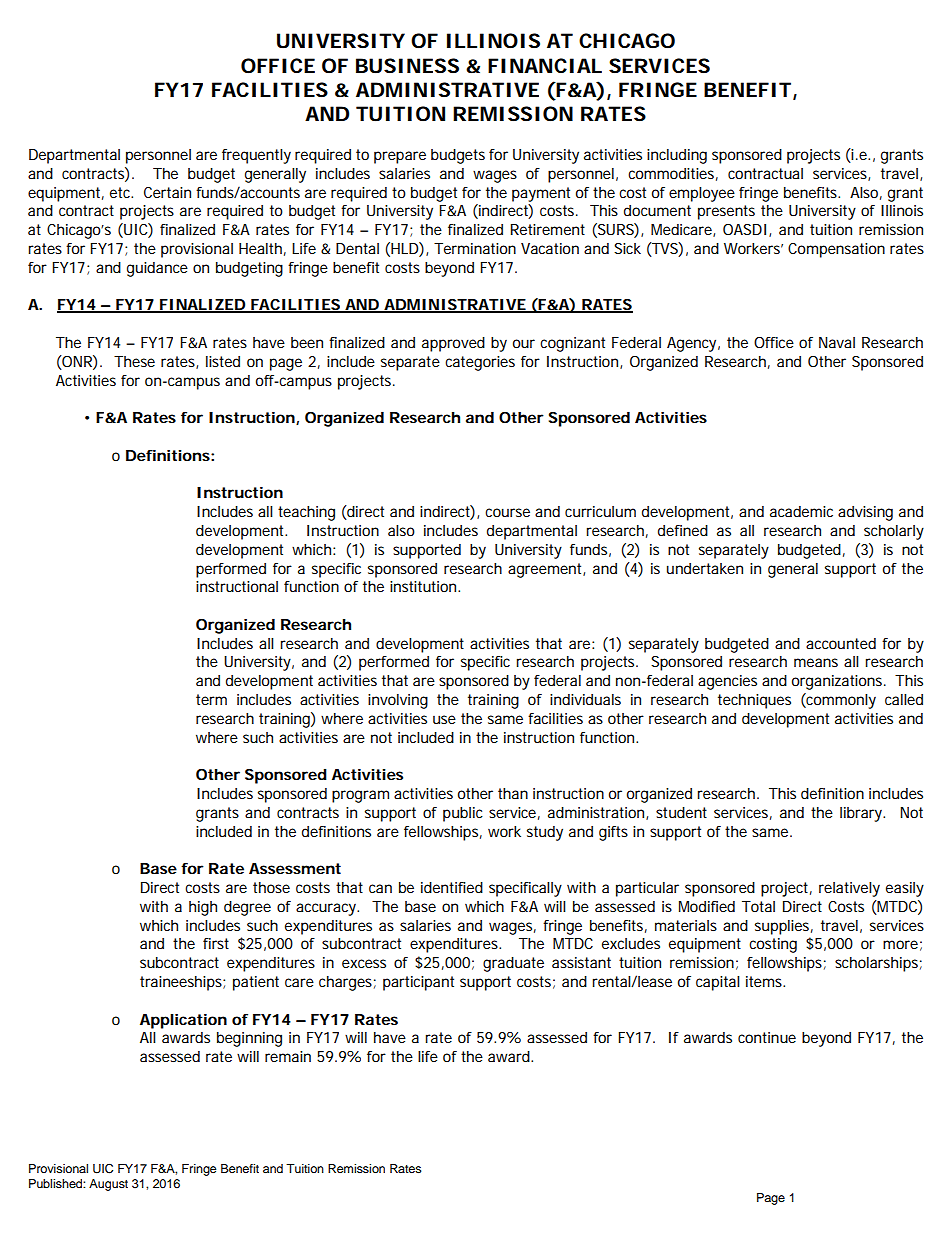 The width and height of the document is (952, 1233). I want to click on listed, so click(223, 361).
